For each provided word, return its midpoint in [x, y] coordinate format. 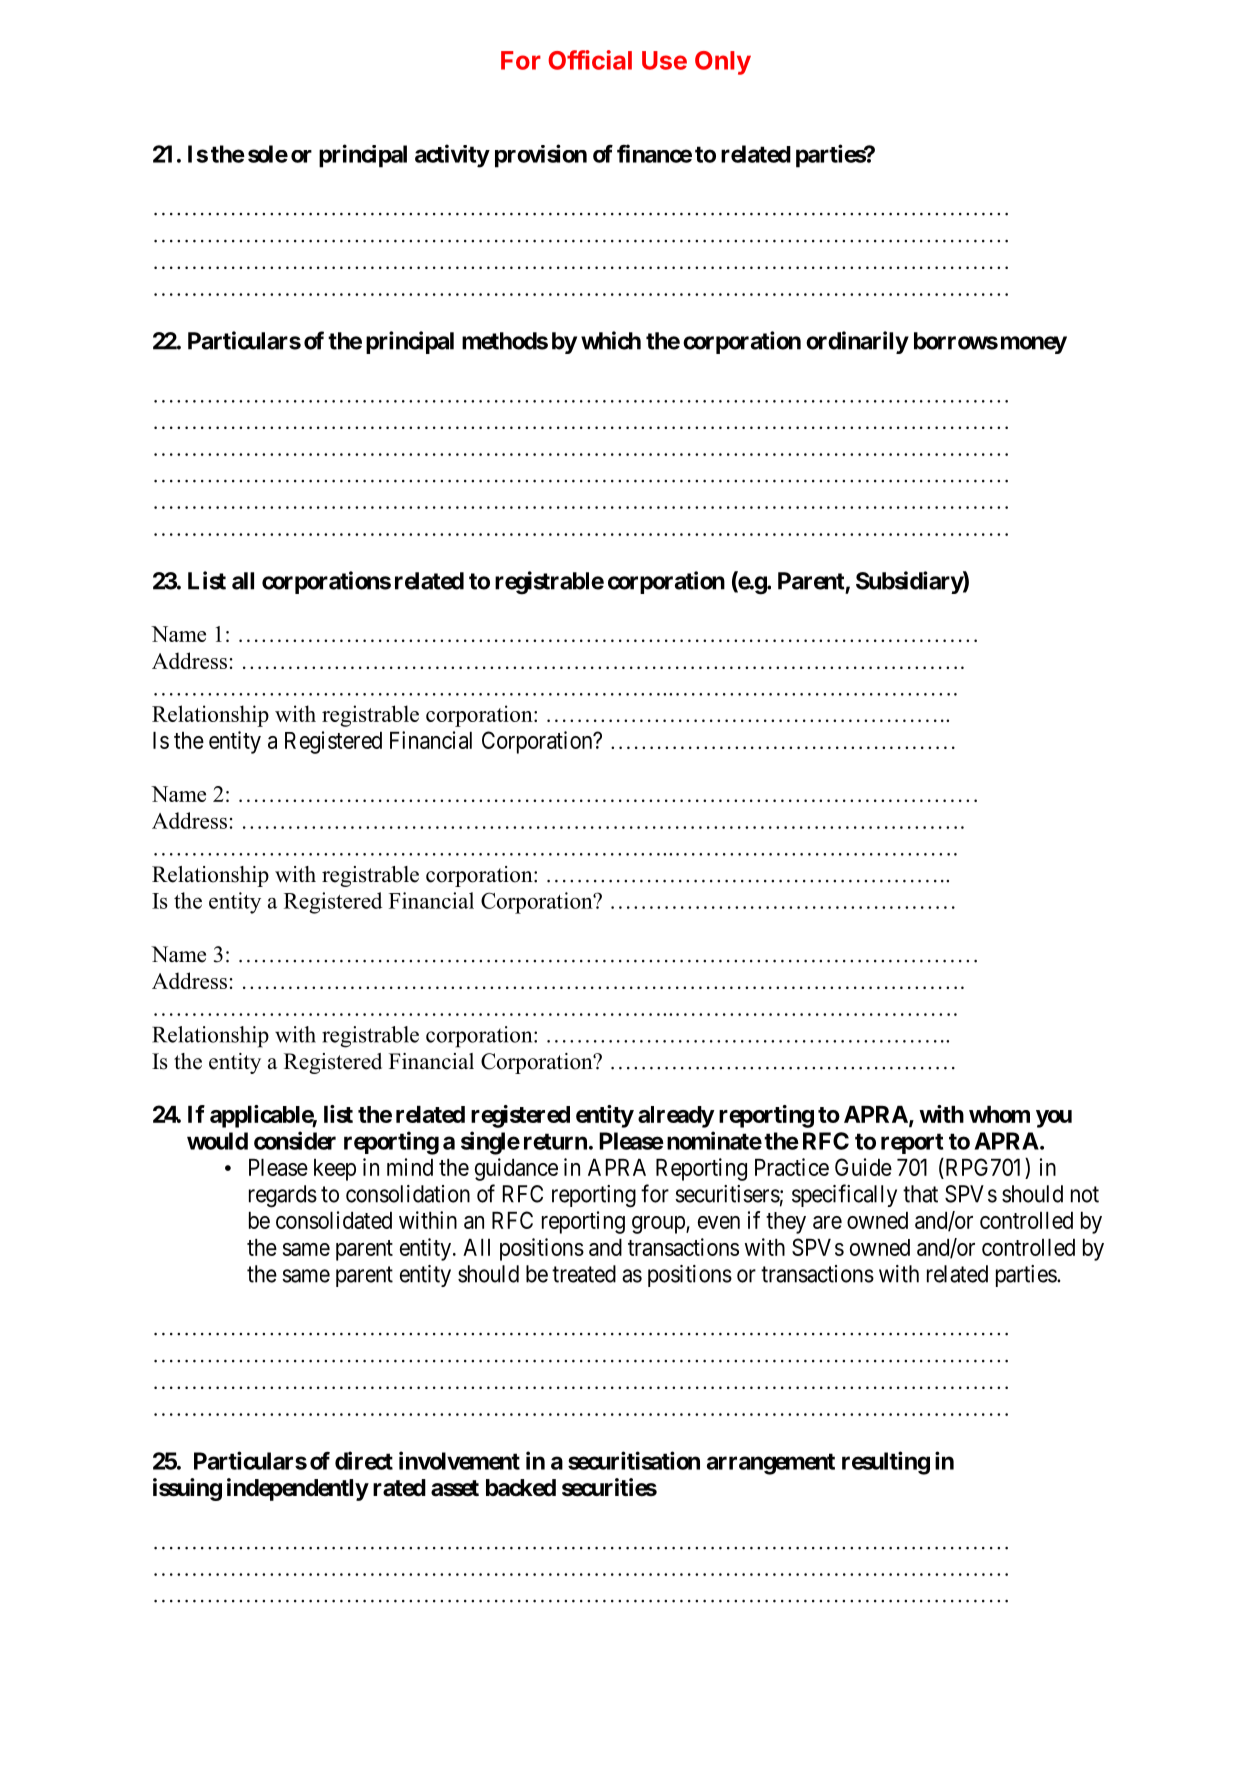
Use [664, 60]
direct [364, 1460]
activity [452, 156]
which [611, 340]
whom [999, 1114]
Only [723, 63]
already [676, 1117]
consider [295, 1140]
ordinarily [857, 342]
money [1032, 345]
